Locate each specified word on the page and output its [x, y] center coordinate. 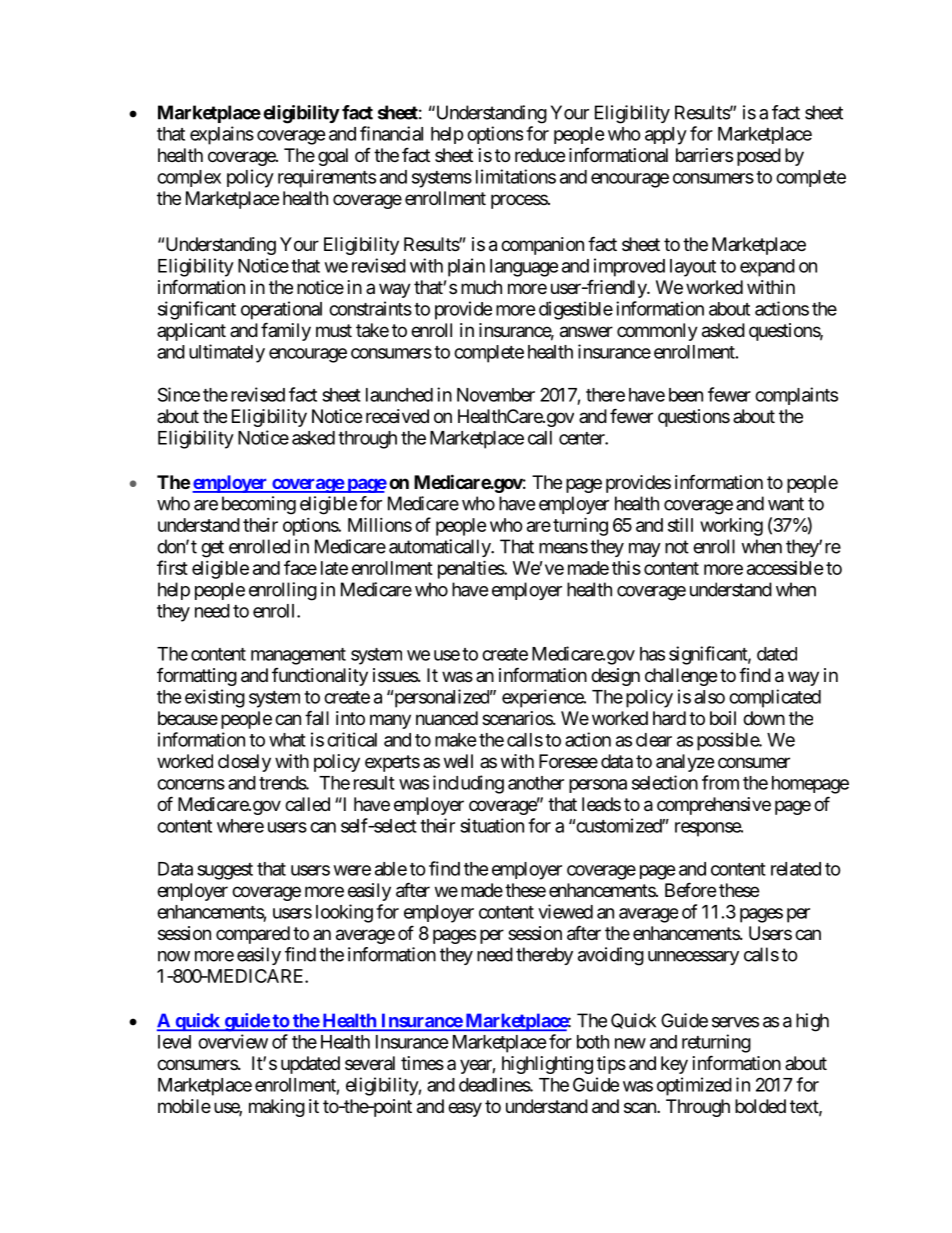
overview [233, 1041]
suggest [225, 871]
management [298, 656]
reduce [540, 155]
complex [189, 178]
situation [492, 825]
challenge [681, 677]
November [496, 395]
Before [690, 889]
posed [759, 157]
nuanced [447, 718]
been [686, 395]
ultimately [227, 353]
